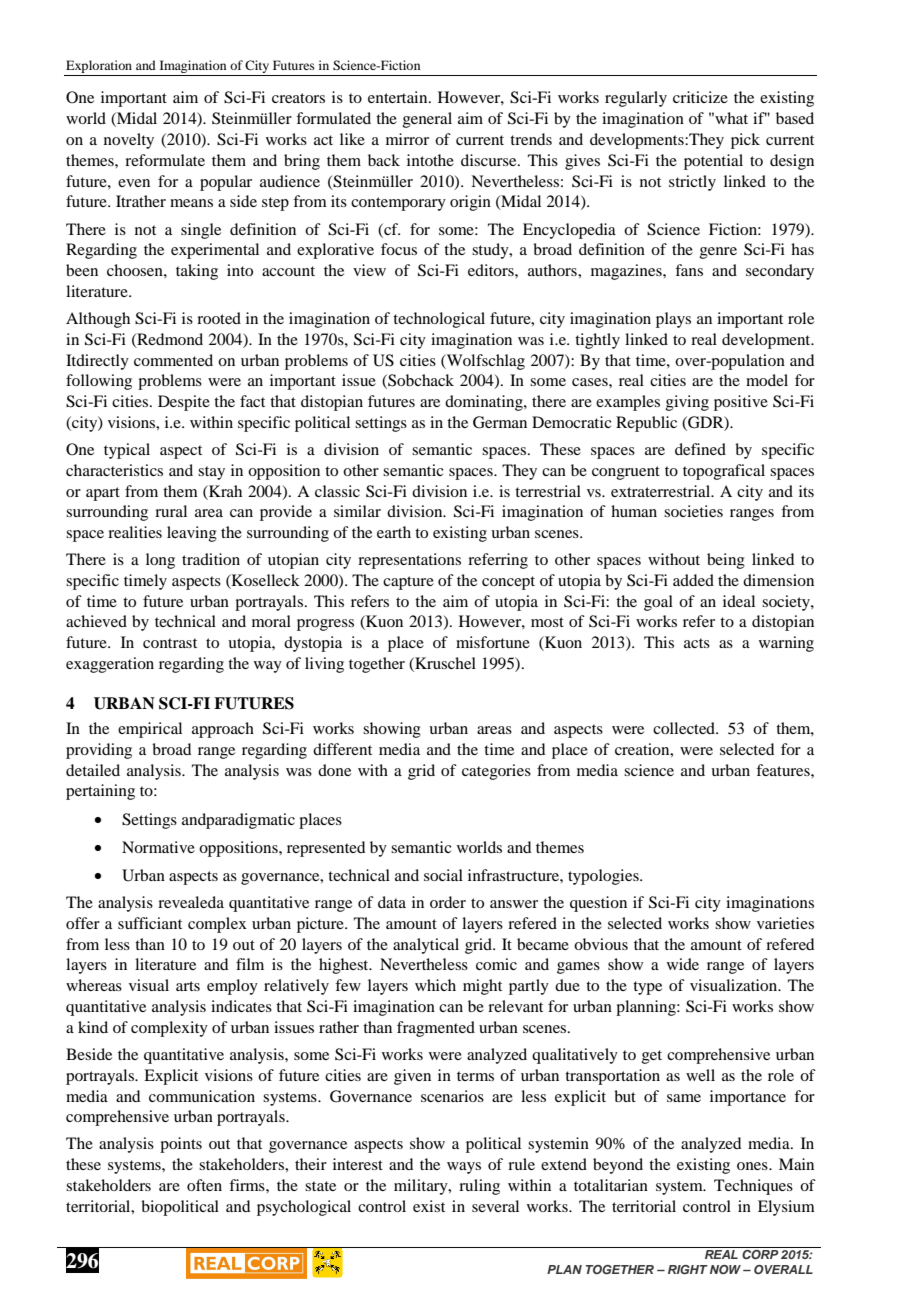 Image resolution: width=924 pixels, height=1308 pixels. I want to click on categories, so click(496, 772).
